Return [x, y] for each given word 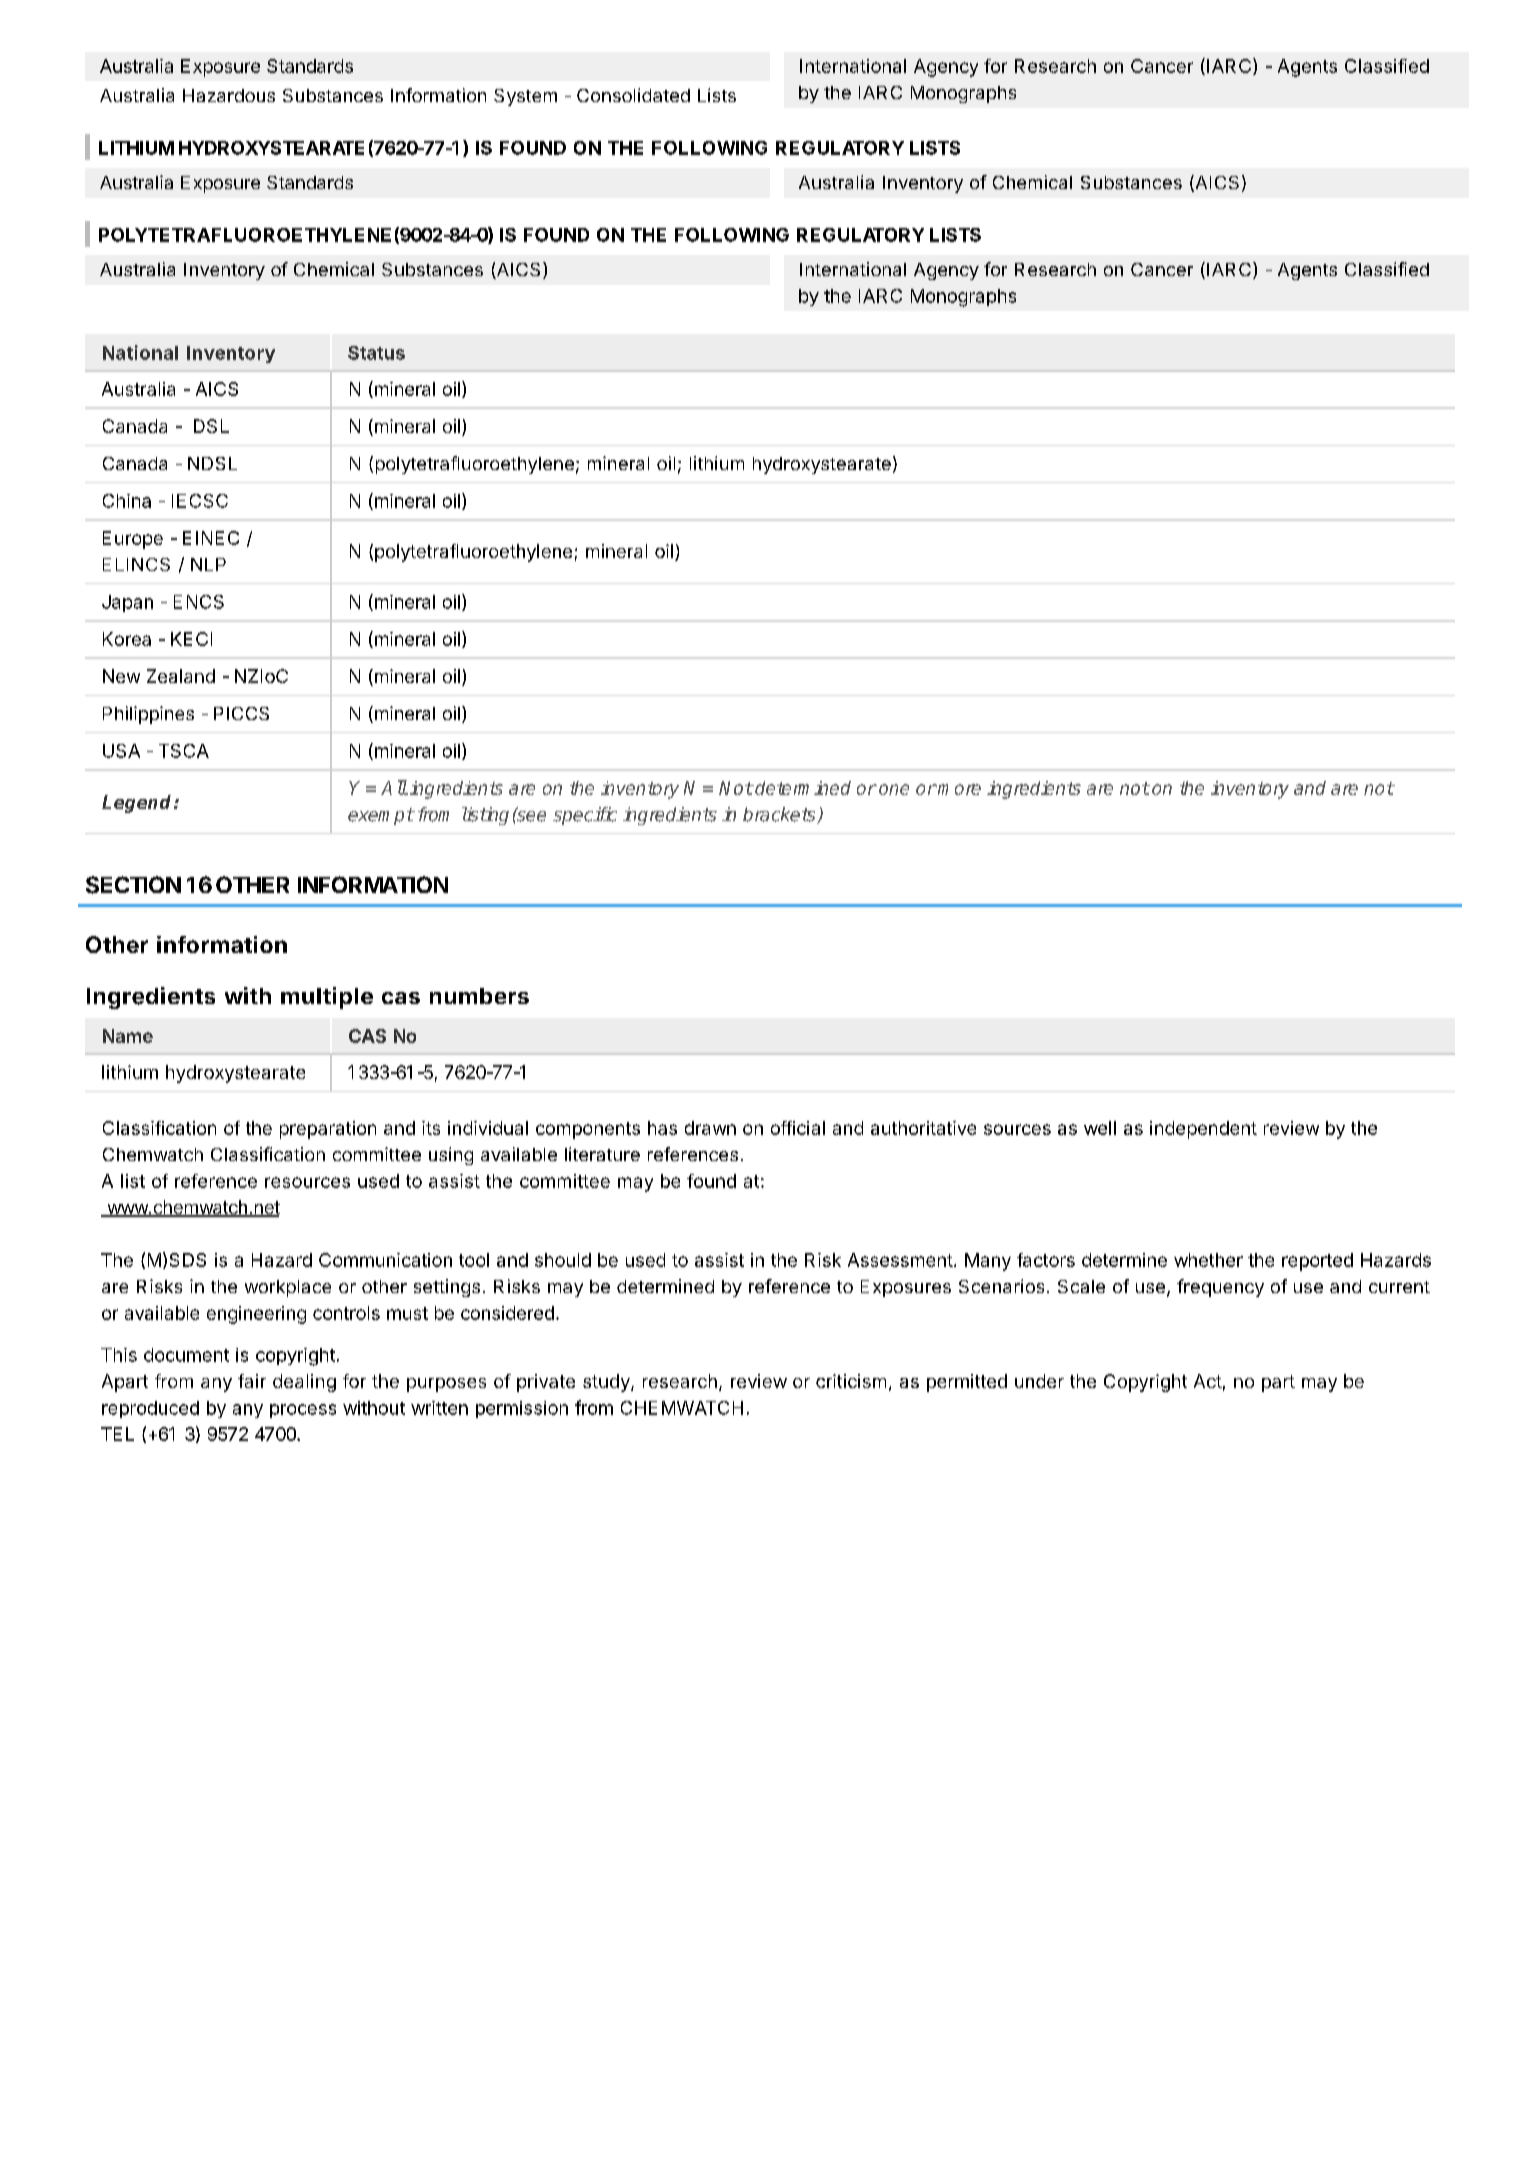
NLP [208, 564]
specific [585, 816]
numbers [479, 996]
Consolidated [633, 95]
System [525, 97]
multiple [327, 998]
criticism [851, 1381]
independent [1203, 1130]
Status [376, 353]
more [959, 789]
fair [252, 1381]
